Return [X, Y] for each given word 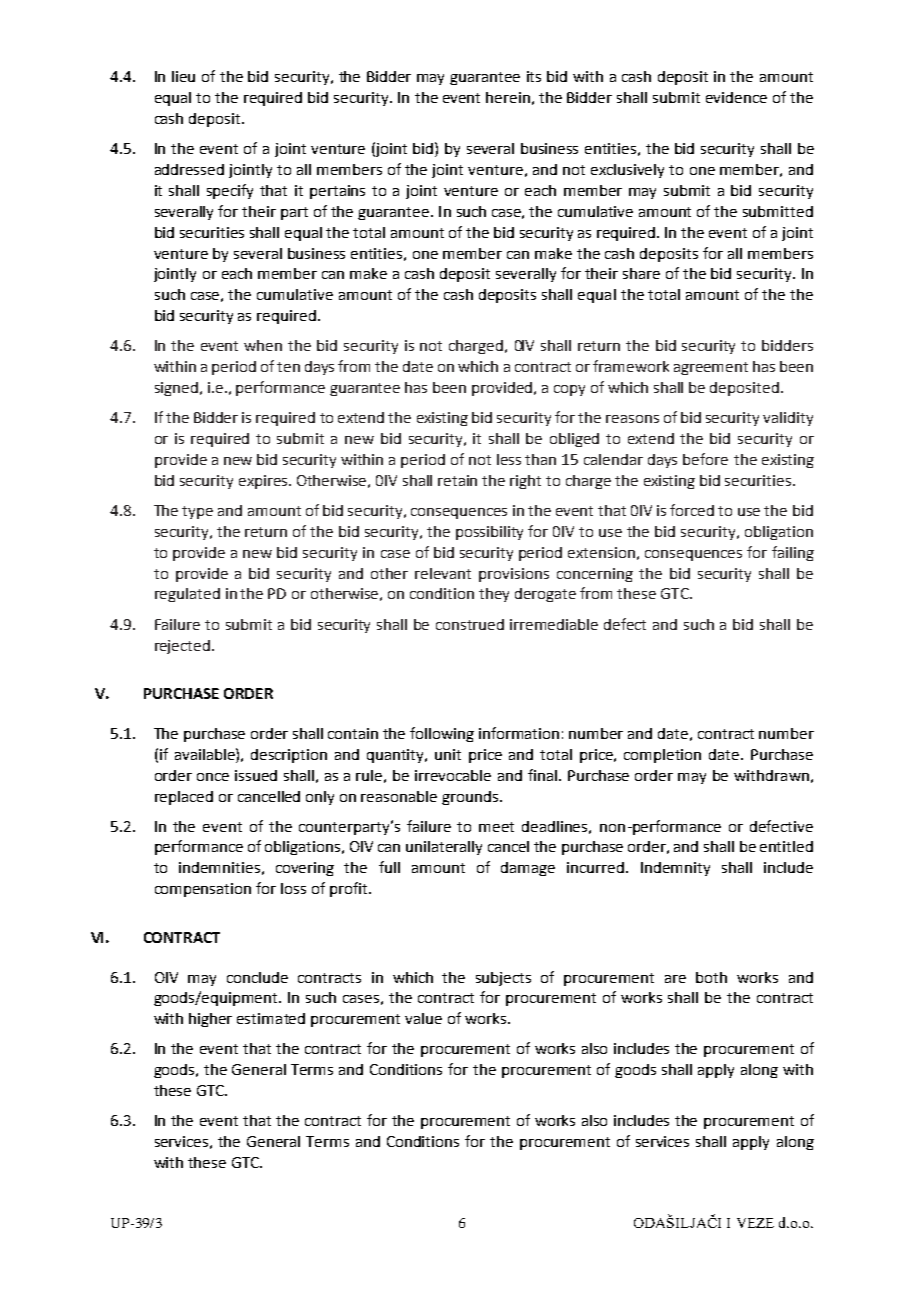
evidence [736, 97]
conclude [257, 977]
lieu [183, 76]
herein [508, 97]
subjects [503, 979]
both [711, 977]
